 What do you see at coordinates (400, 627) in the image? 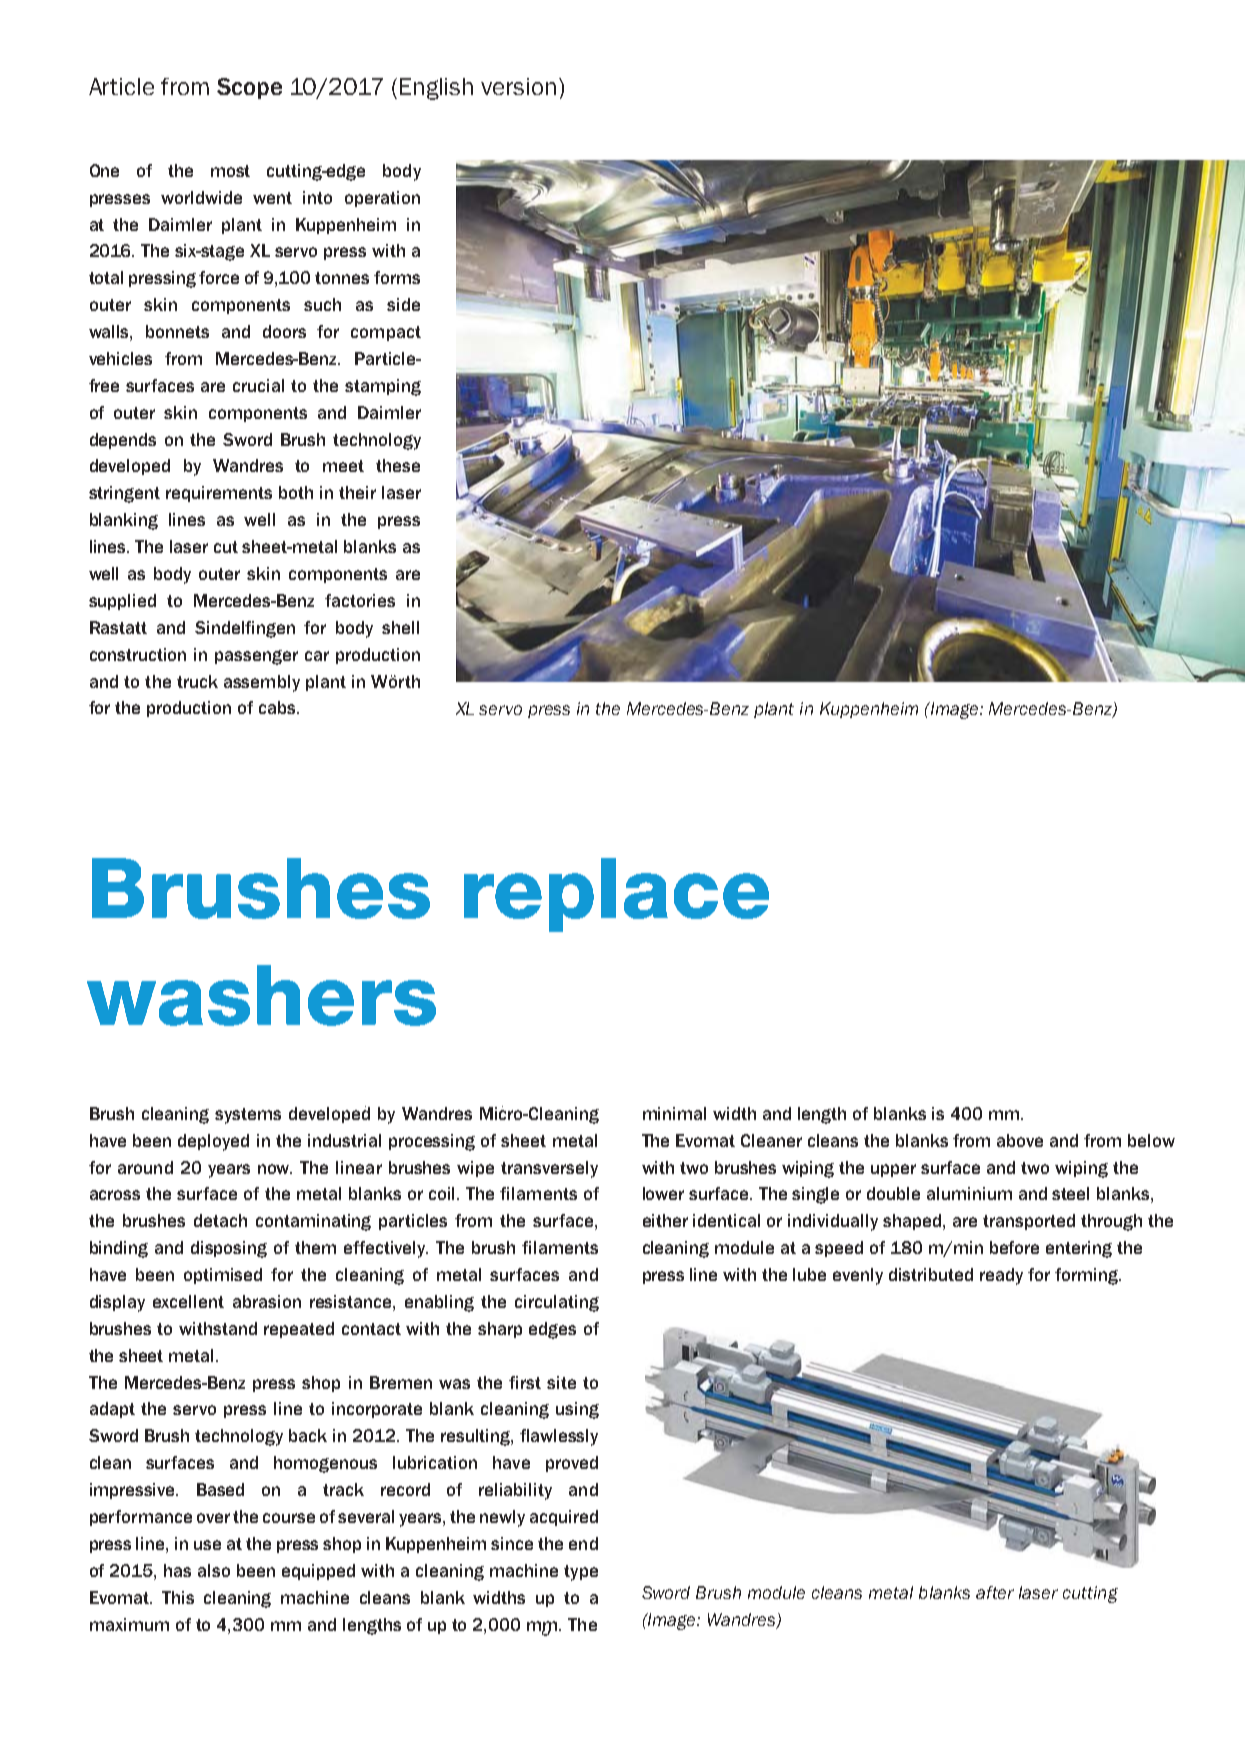
I see `shell` at bounding box center [400, 627].
